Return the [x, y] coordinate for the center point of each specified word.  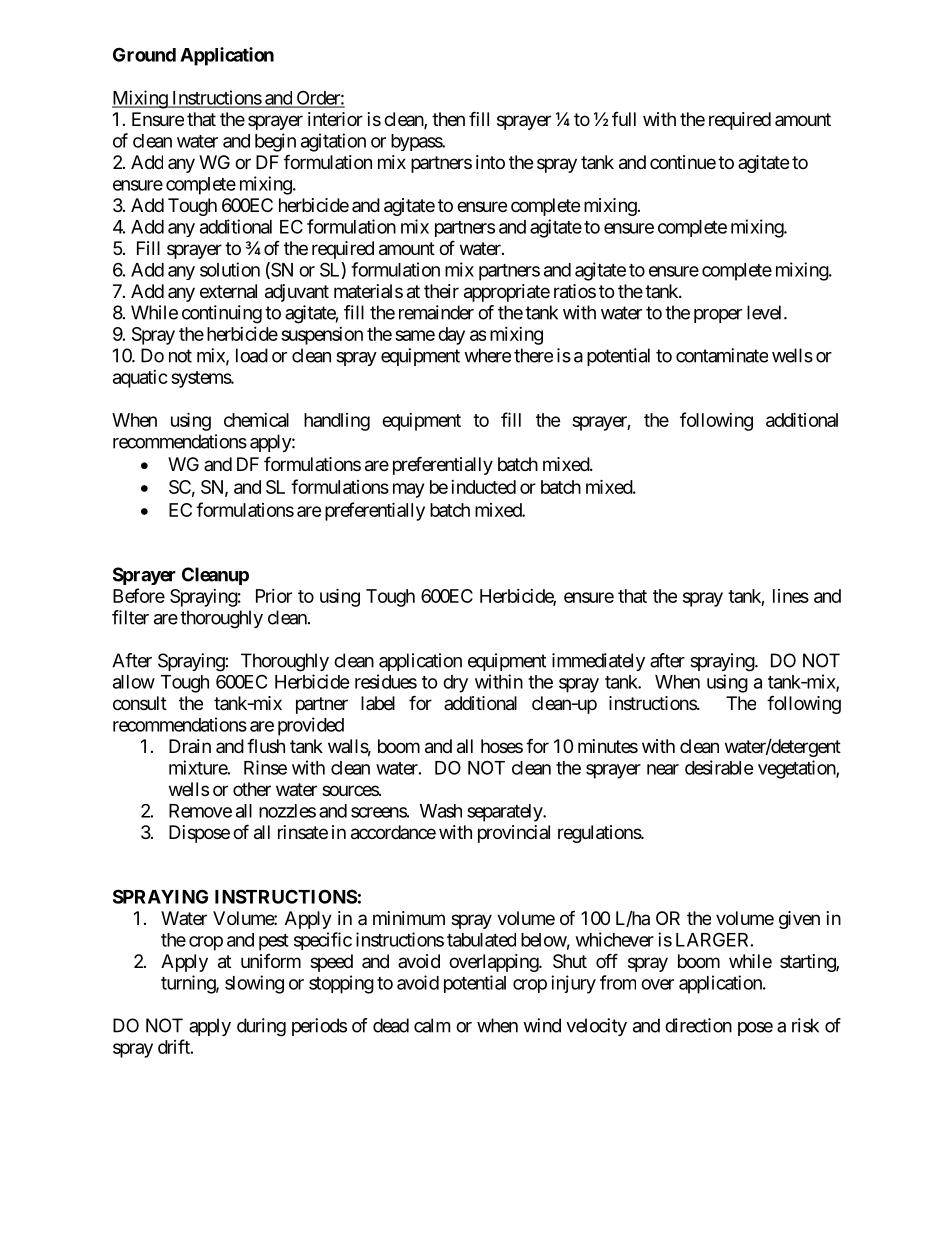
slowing [254, 984]
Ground [144, 54]
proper [718, 316]
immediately [598, 662]
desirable [719, 767]
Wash [441, 811]
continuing [222, 314]
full [624, 119]
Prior [274, 596]
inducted [483, 487]
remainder [436, 312]
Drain [190, 746]
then [448, 119]
